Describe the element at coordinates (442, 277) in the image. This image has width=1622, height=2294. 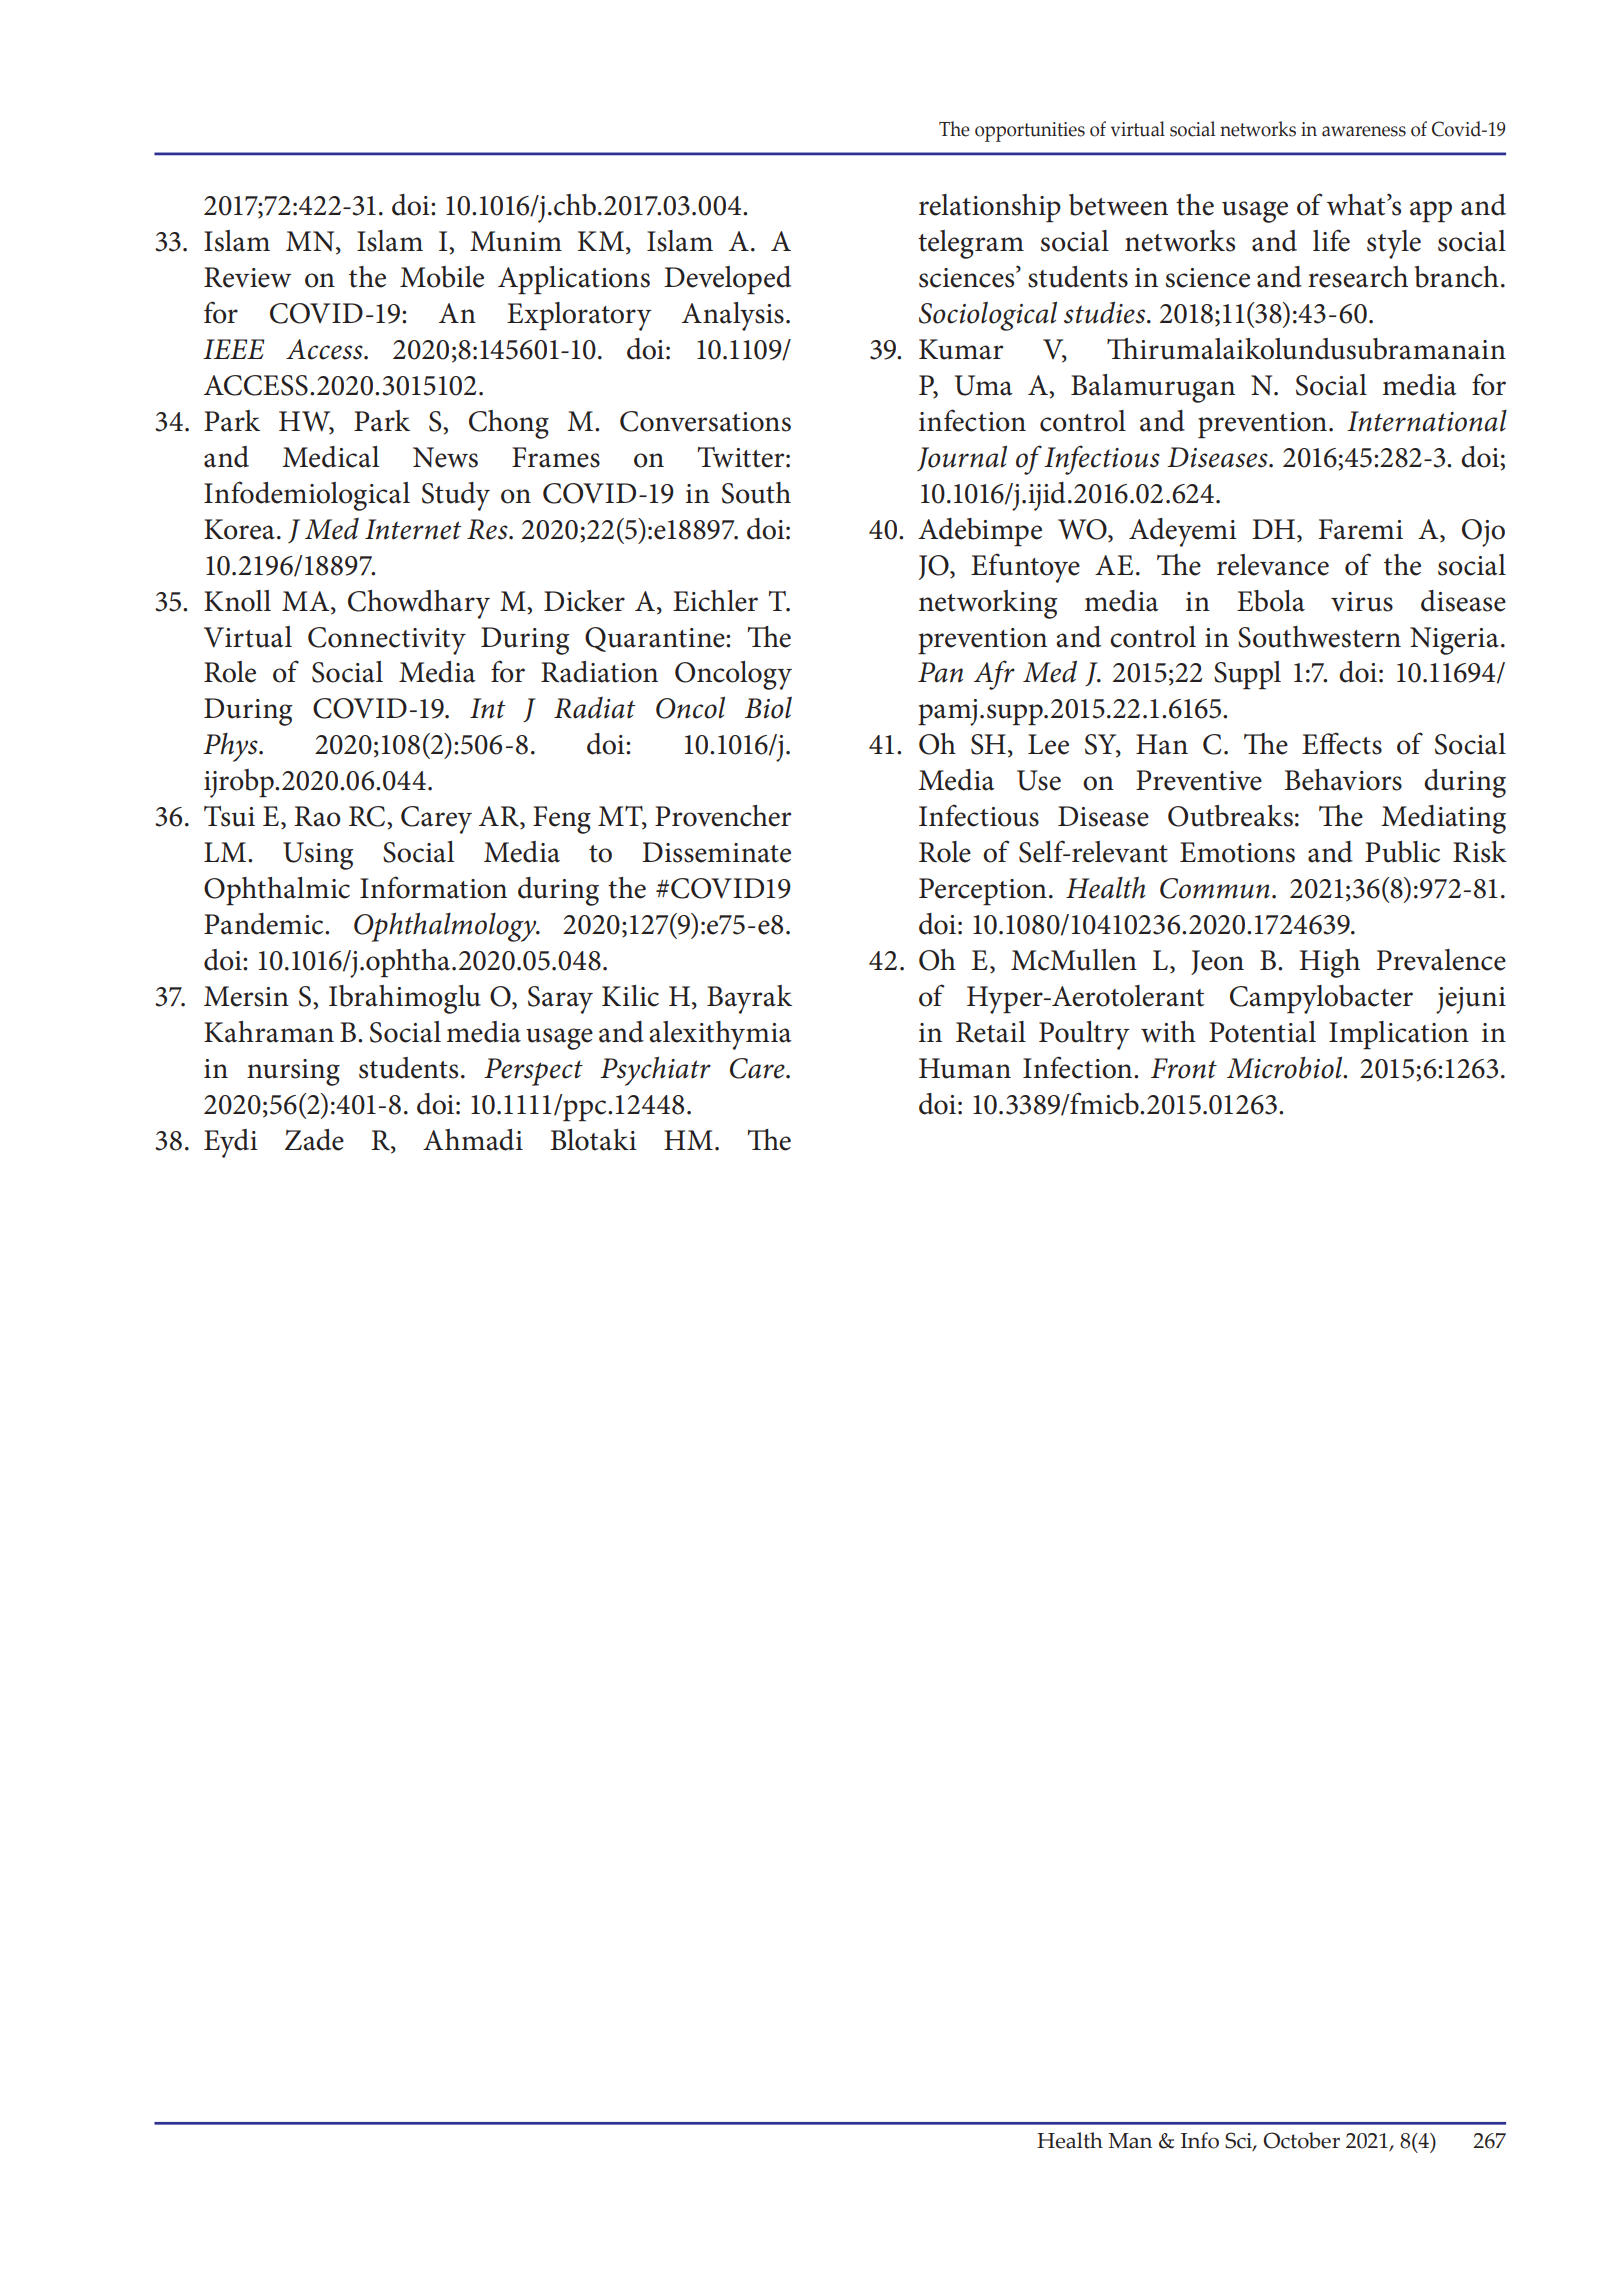
I see `Mobile` at that location.
